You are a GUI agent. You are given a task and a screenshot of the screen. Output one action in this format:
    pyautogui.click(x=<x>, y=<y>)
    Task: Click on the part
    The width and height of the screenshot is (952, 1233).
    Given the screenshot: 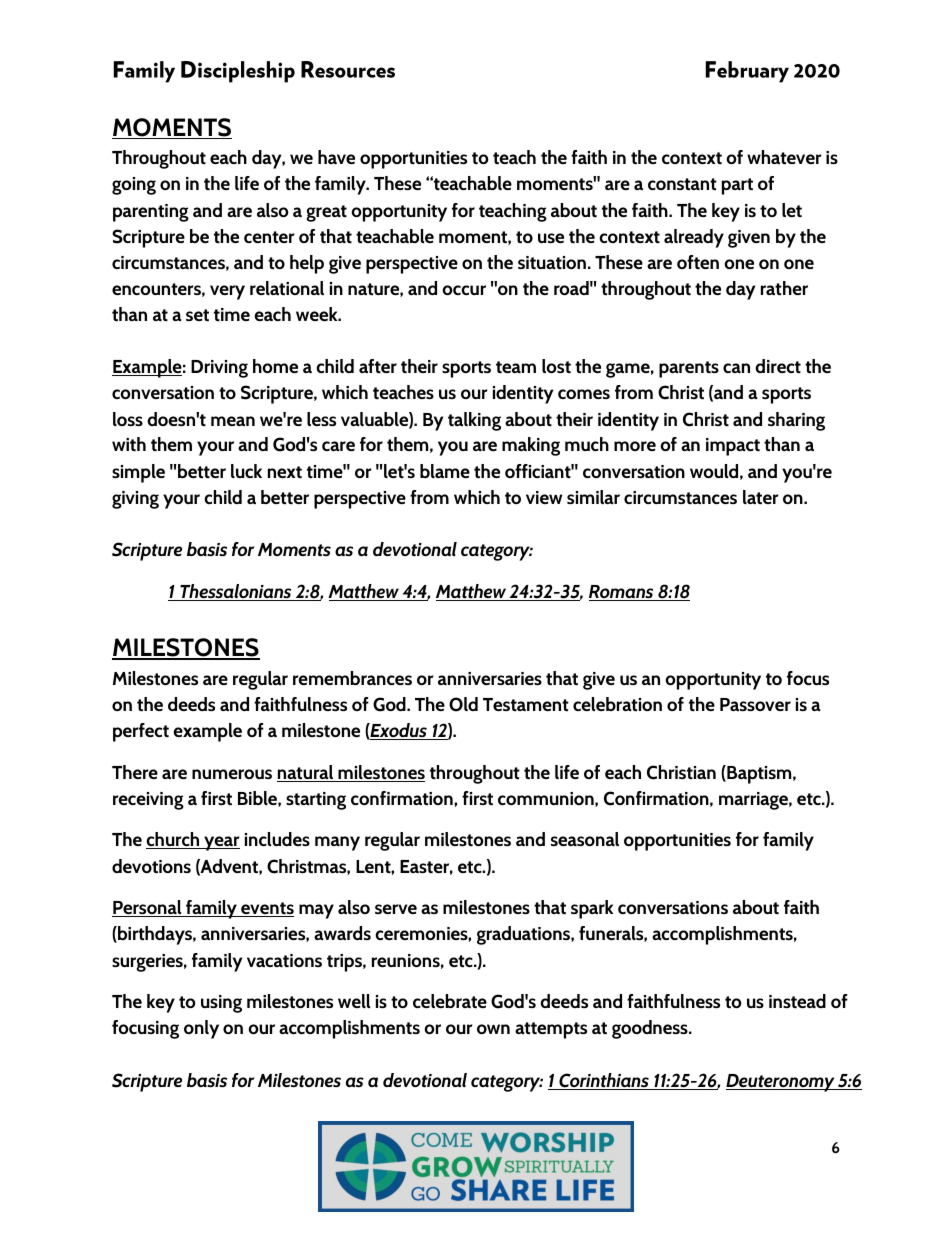 What is the action you would take?
    pyautogui.click(x=737, y=186)
